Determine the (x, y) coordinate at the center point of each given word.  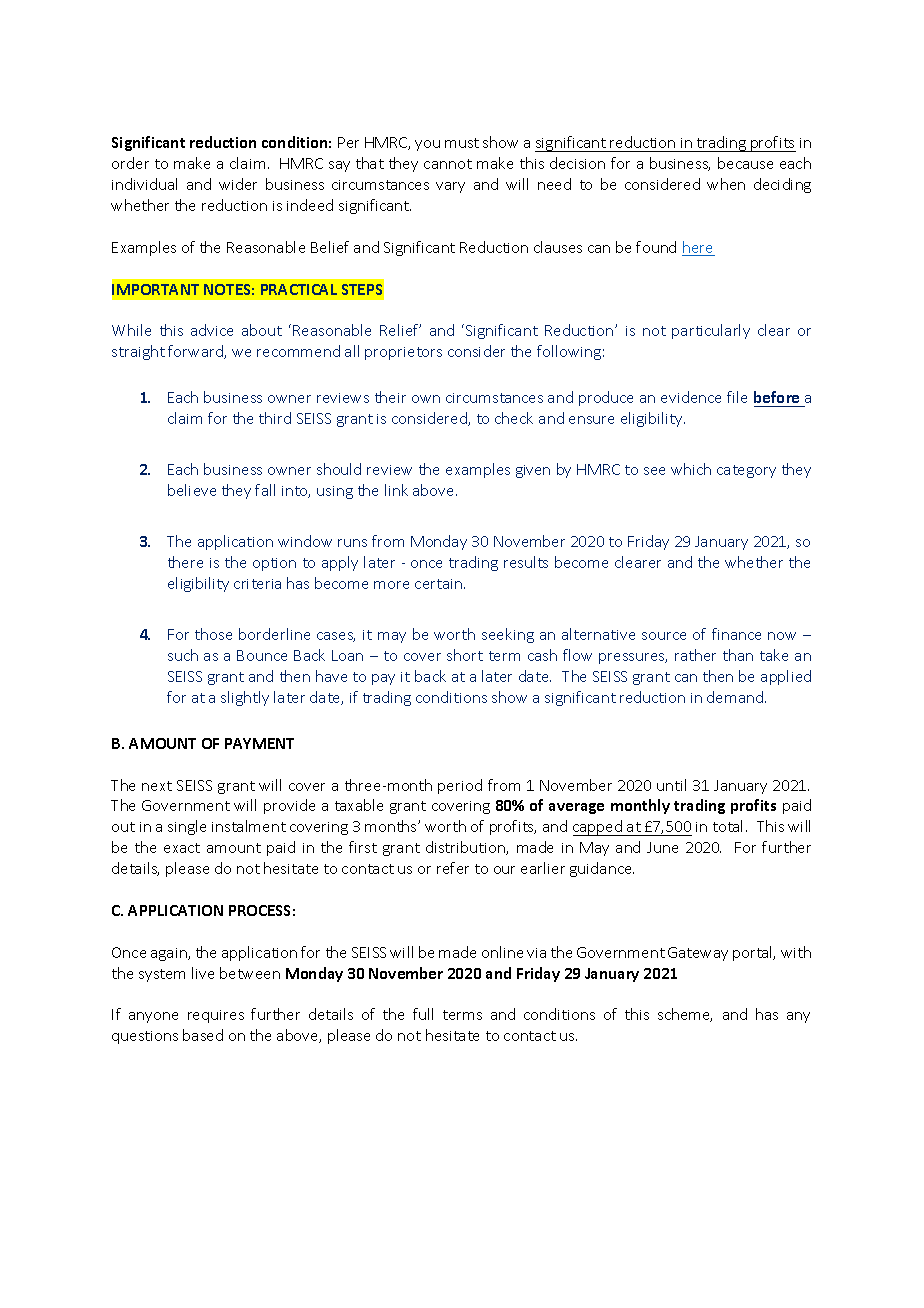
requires (216, 1016)
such (183, 655)
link (396, 490)
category (746, 471)
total (727, 826)
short (465, 655)
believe (192, 490)
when (726, 184)
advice (212, 330)
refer (453, 868)
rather (695, 655)
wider (238, 184)
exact (182, 848)
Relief (400, 330)
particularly (711, 331)
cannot (448, 164)
